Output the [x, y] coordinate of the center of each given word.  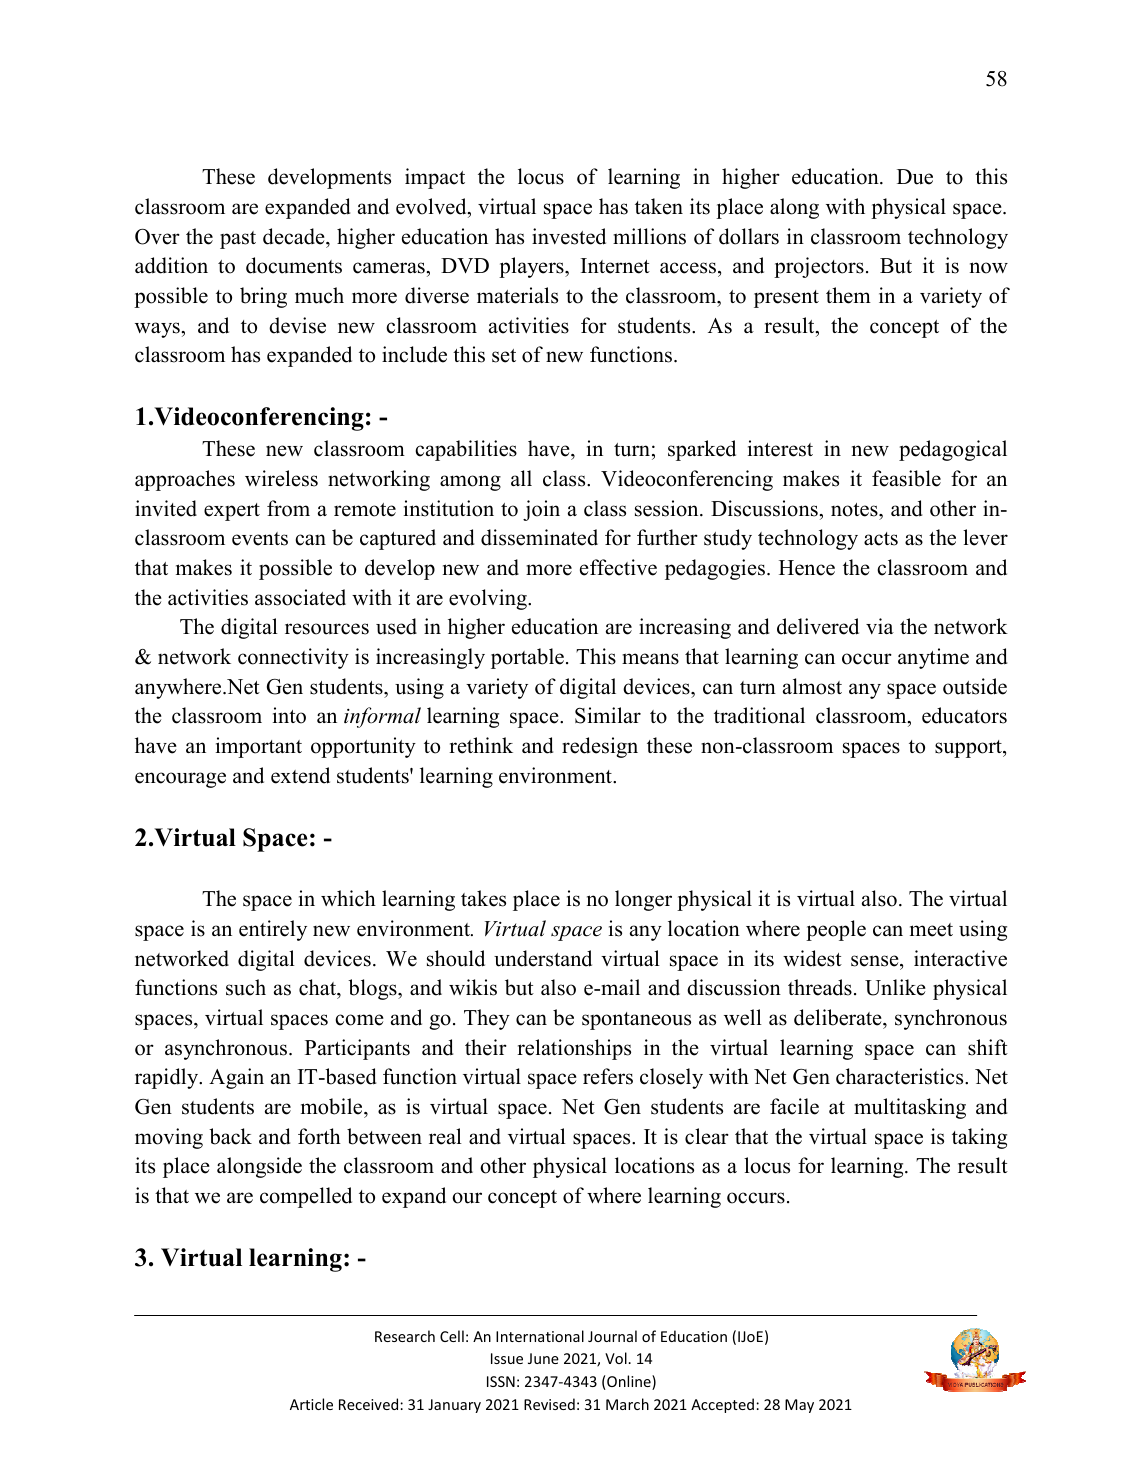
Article [311, 1404]
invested [569, 236]
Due [915, 177]
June [543, 1358]
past [238, 240]
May [799, 1406]
